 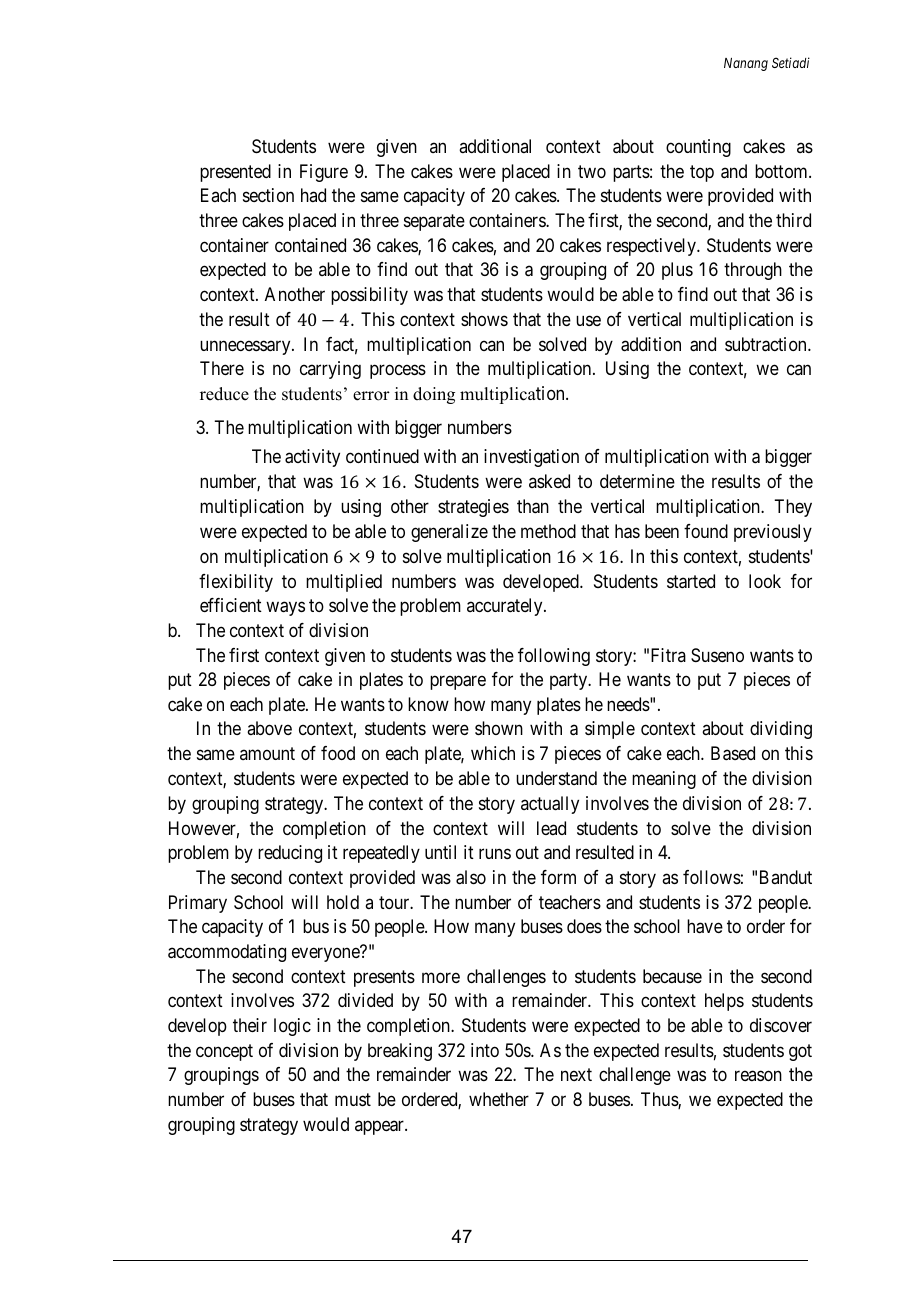 What do you see at coordinates (702, 173) in the image?
I see `top` at bounding box center [702, 173].
